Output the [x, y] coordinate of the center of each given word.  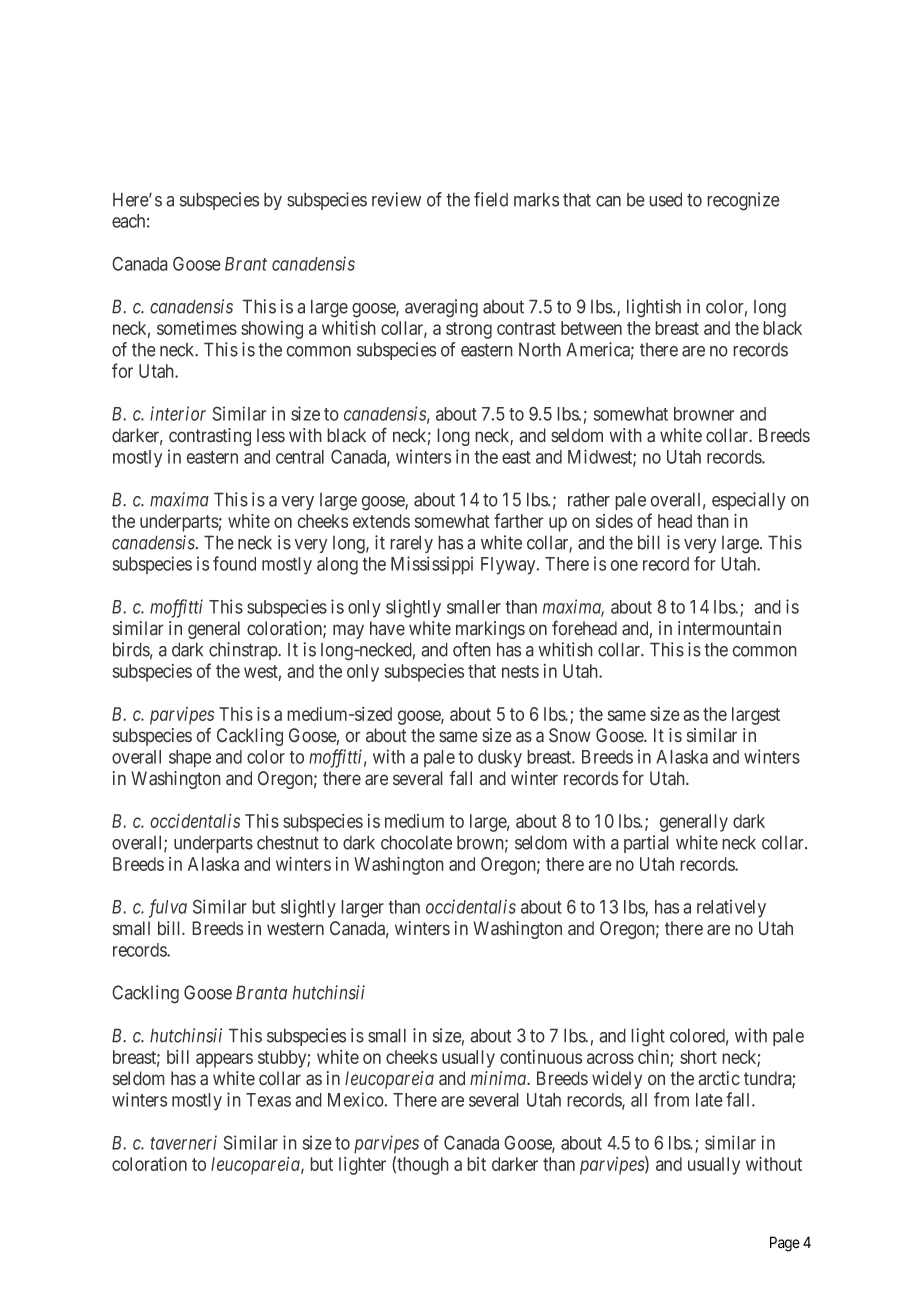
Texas [268, 1100]
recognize [743, 201]
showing [272, 330]
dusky [500, 759]
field [491, 199]
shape [190, 759]
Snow [570, 735]
